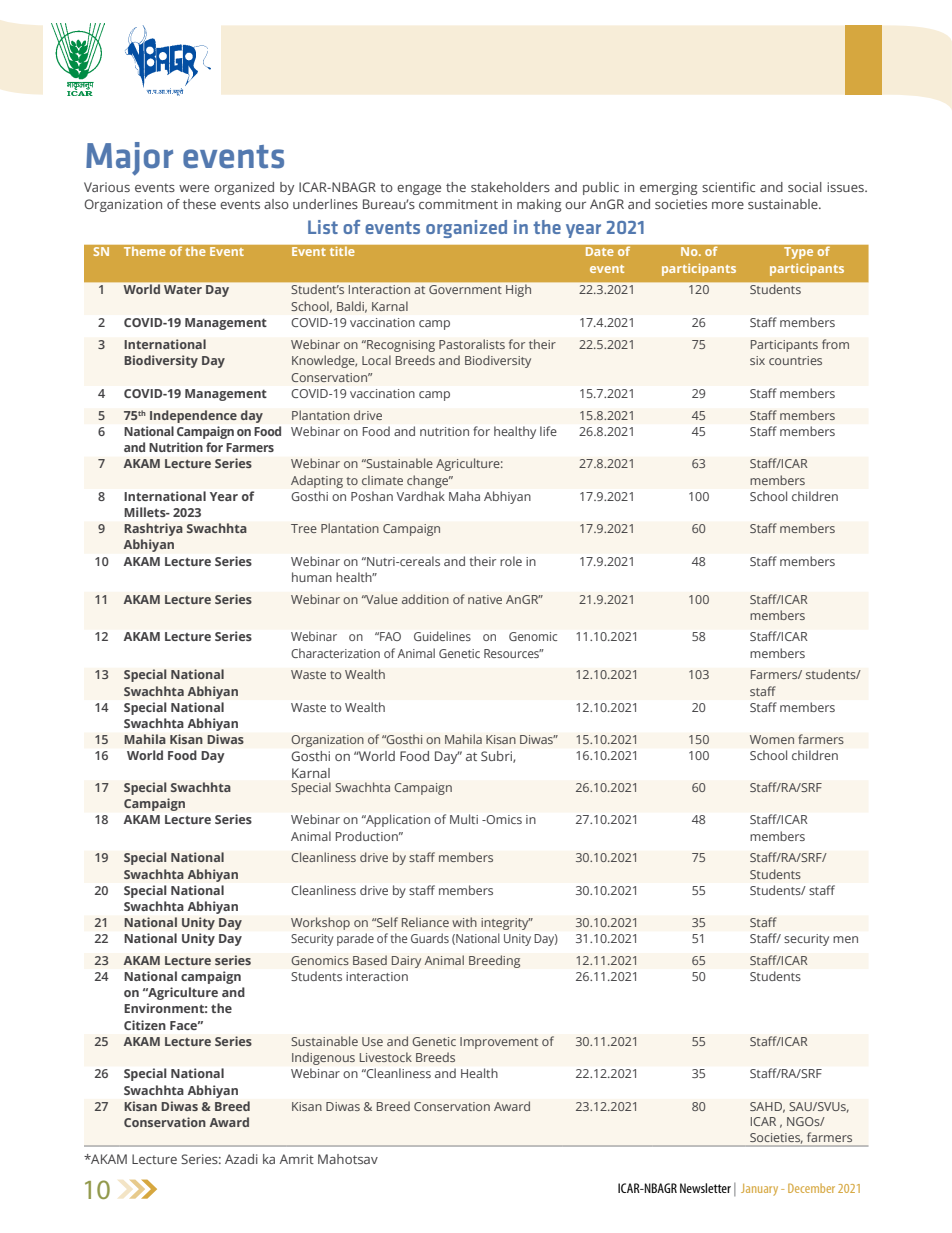 The width and height of the screenshot is (952, 1233). Describe the element at coordinates (728, 187) in the screenshot. I see `scientific` at that location.
